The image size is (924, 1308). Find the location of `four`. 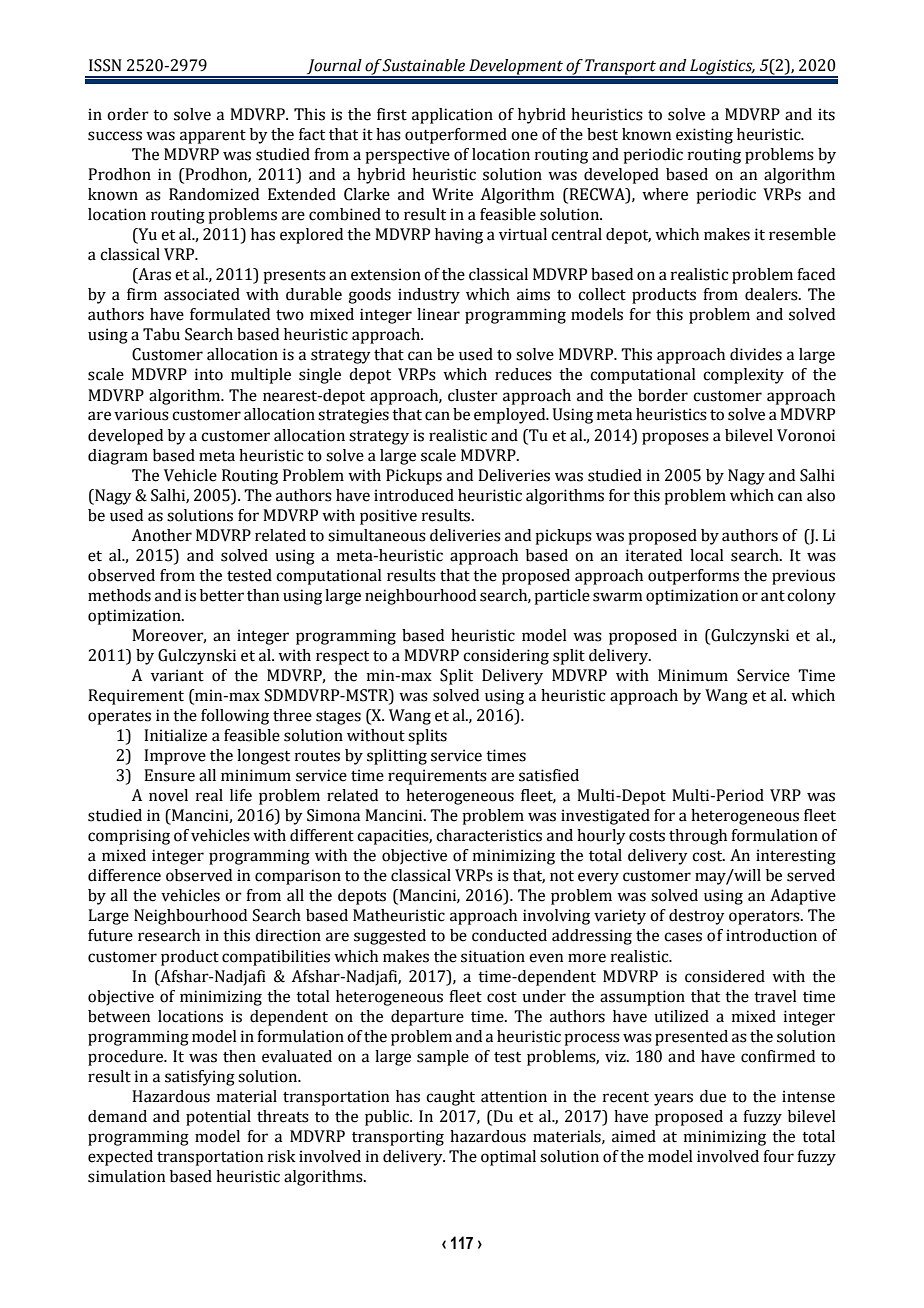

four is located at coordinates (778, 1156).
